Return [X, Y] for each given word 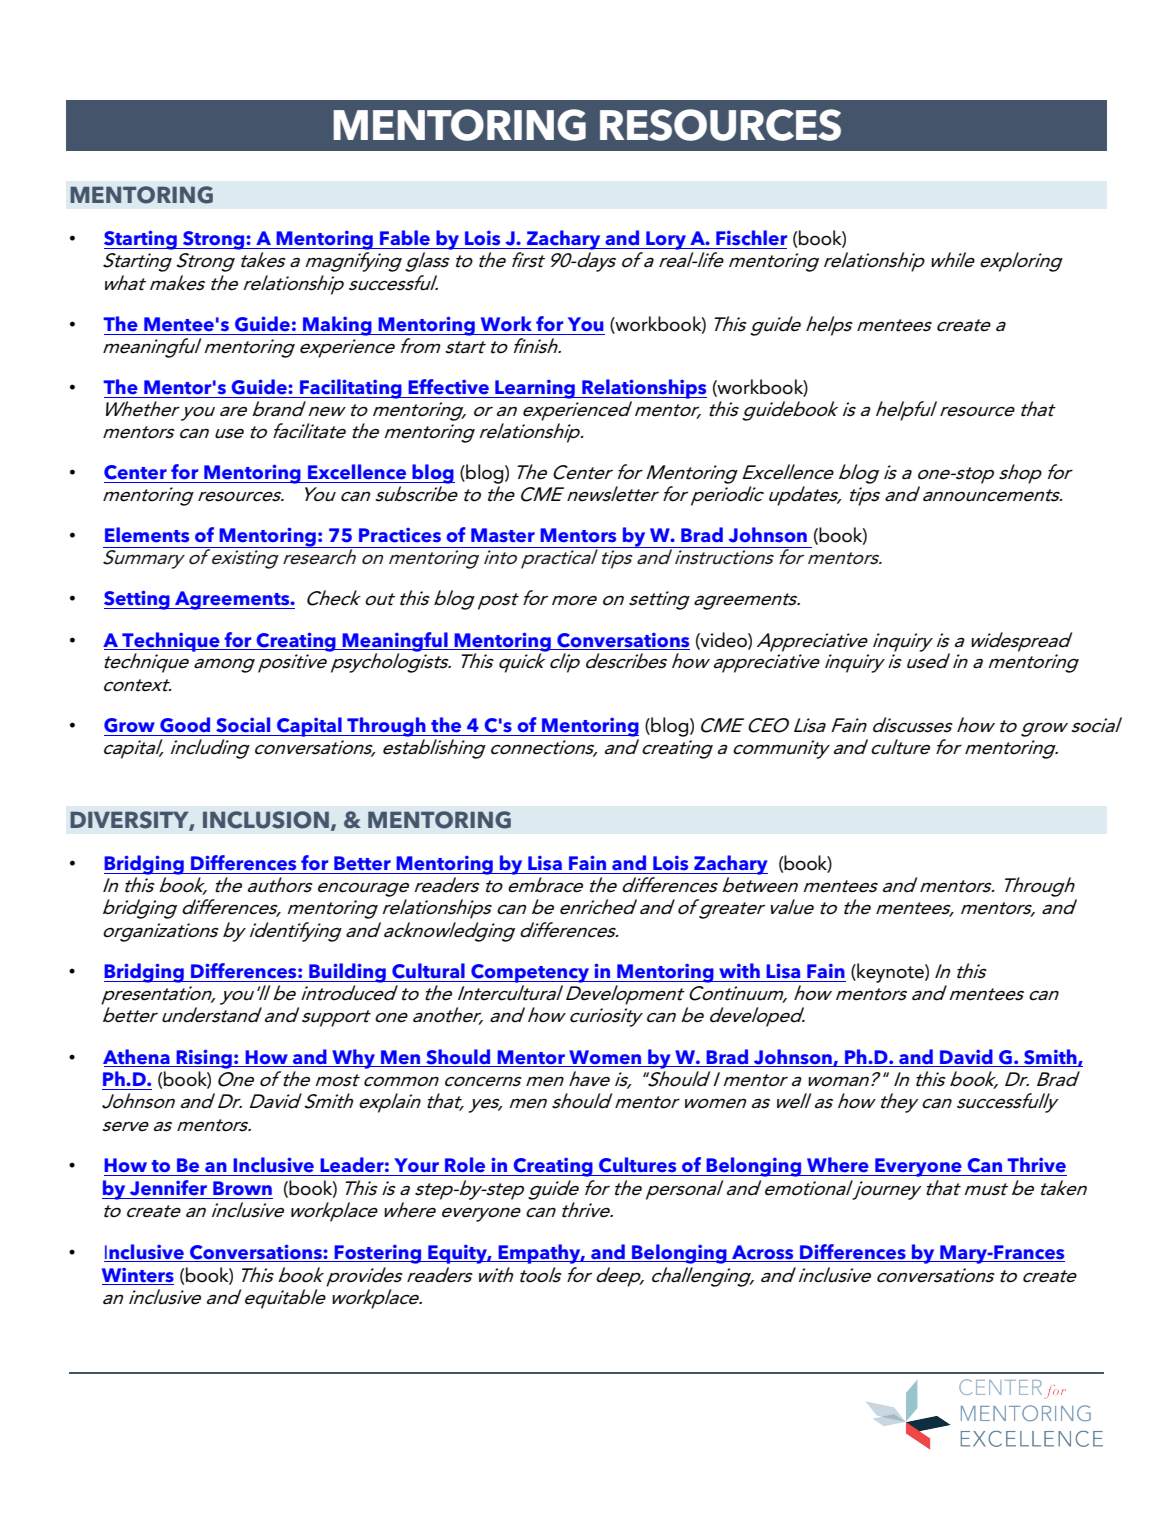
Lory [666, 240]
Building [347, 973]
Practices [400, 535]
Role [465, 1165]
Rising [204, 1059]
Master [503, 535]
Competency [530, 973]
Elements [147, 535]
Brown [242, 1188]
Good [185, 725]
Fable [405, 238]
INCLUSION [266, 820]
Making [337, 326]
